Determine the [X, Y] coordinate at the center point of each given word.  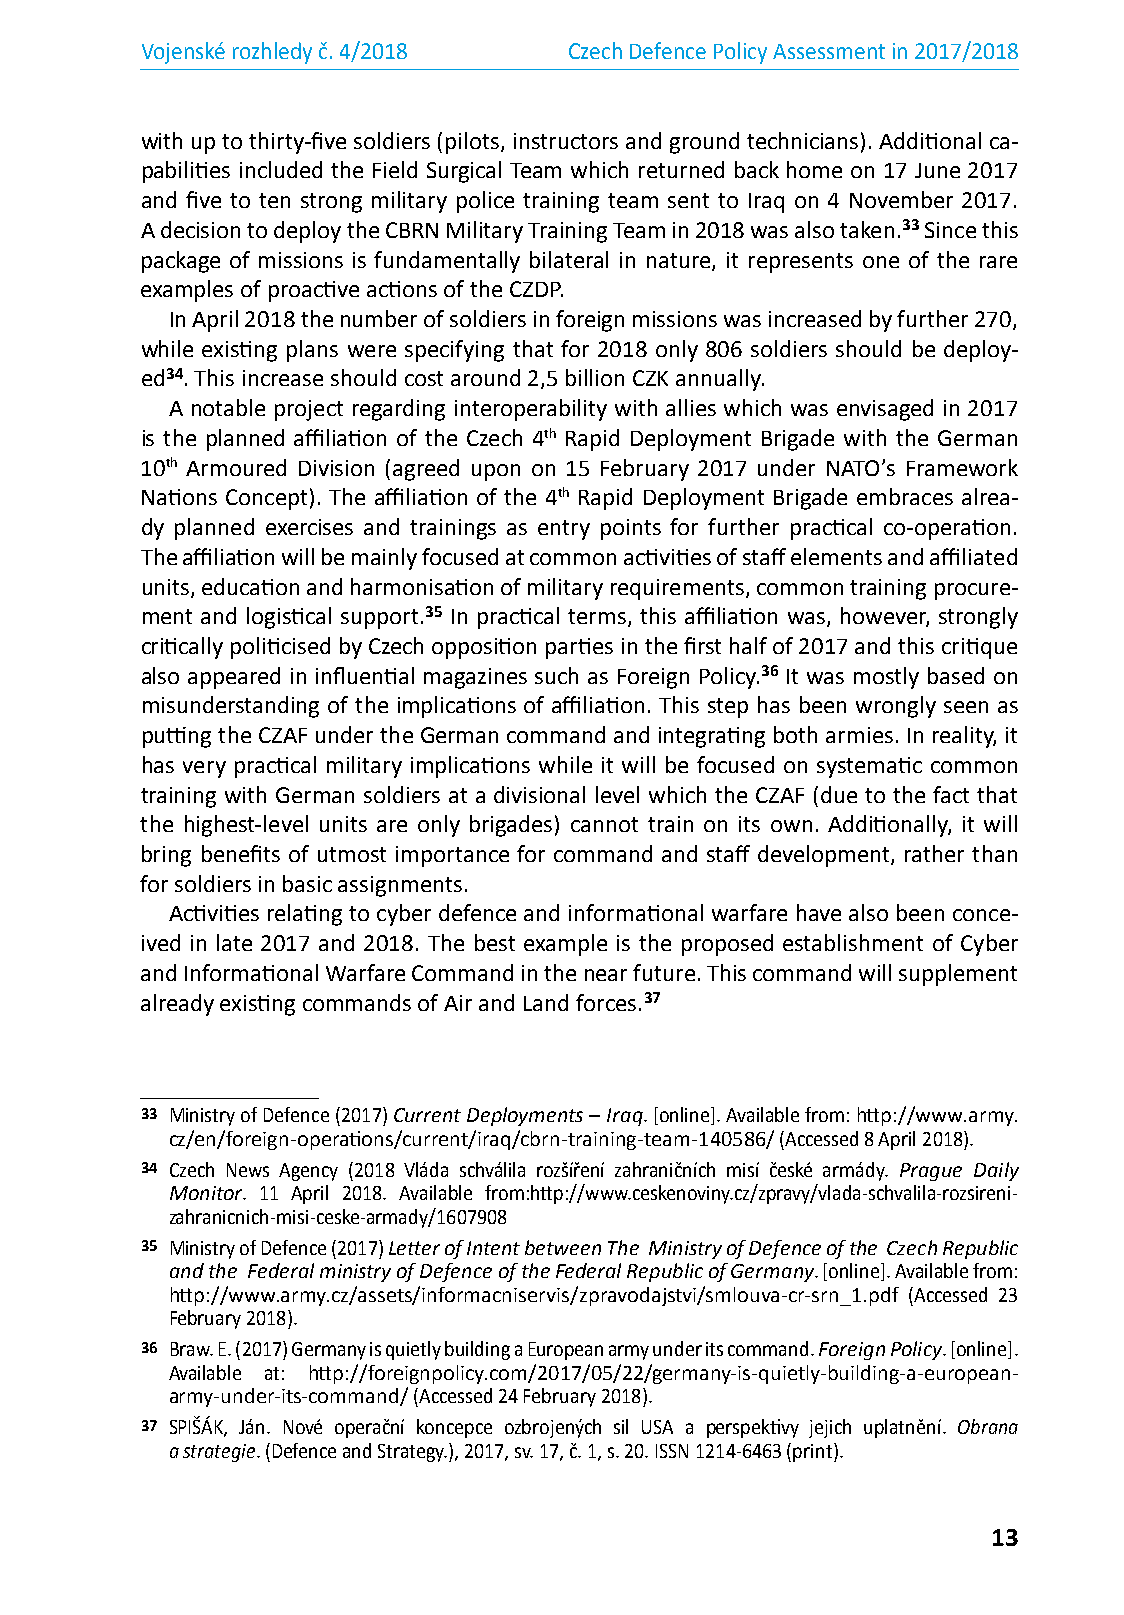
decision [200, 229]
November [901, 199]
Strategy [412, 1453]
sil [621, 1426]
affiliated [973, 556]
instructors [566, 141]
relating [305, 915]
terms [598, 618]
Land [546, 1002]
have [819, 912]
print [812, 1453]
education [250, 586]
